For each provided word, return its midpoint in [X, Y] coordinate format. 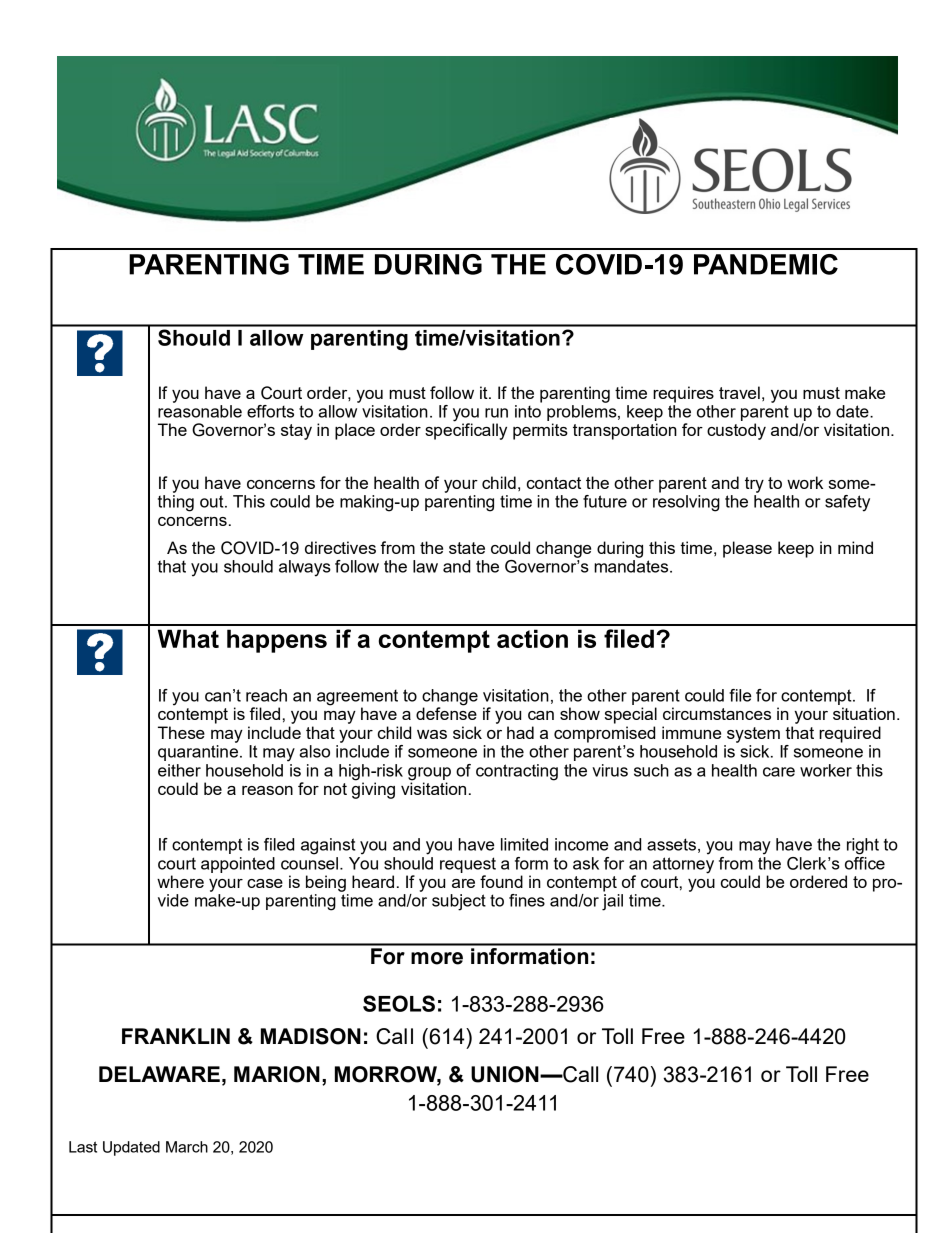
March [187, 1147]
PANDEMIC [766, 264]
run [496, 413]
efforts [270, 411]
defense [446, 712]
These [181, 732]
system [753, 735]
